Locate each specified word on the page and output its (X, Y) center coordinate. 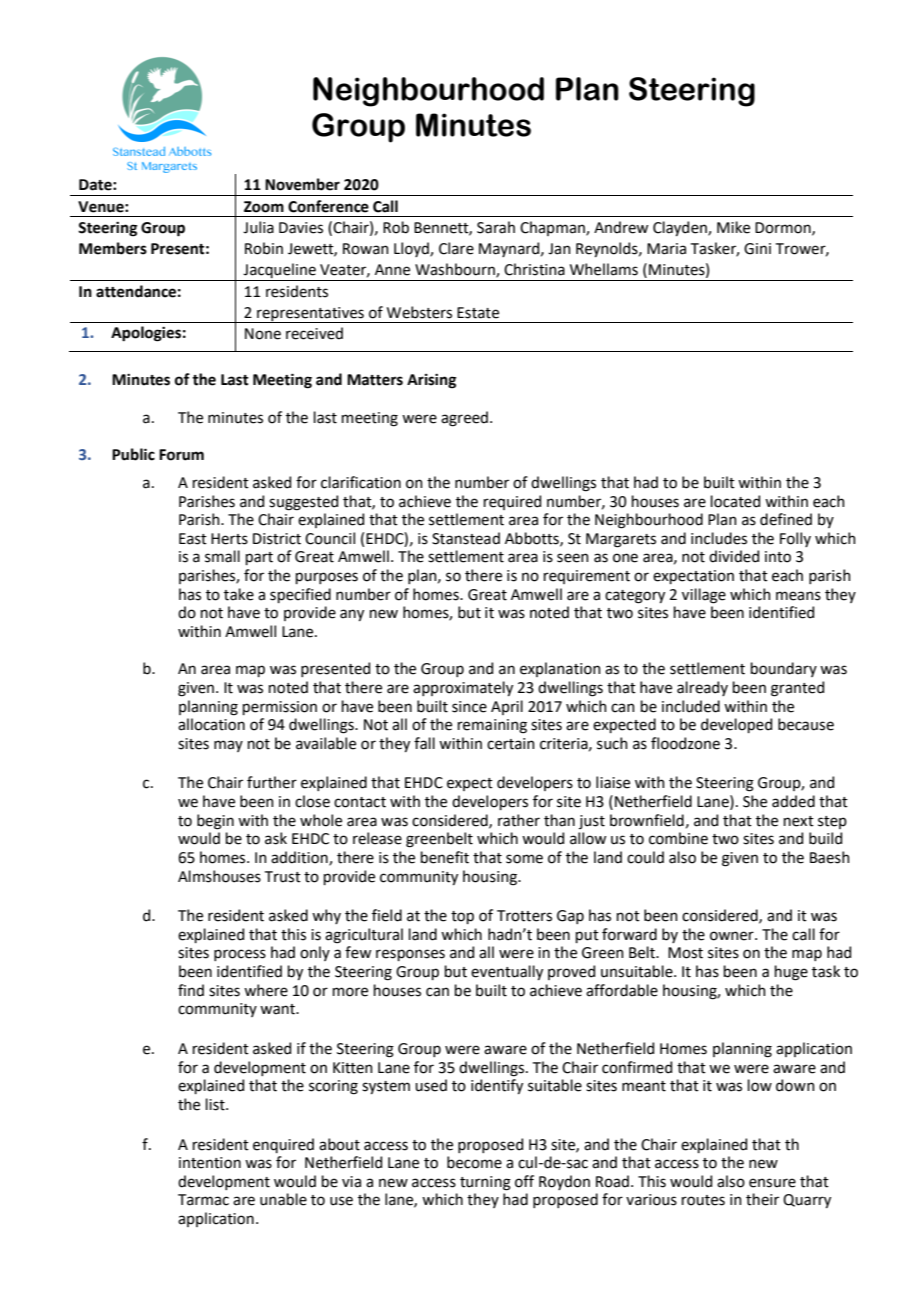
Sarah (496, 227)
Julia (258, 227)
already (702, 688)
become (474, 1162)
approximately (463, 688)
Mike (733, 227)
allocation (211, 724)
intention (210, 1163)
